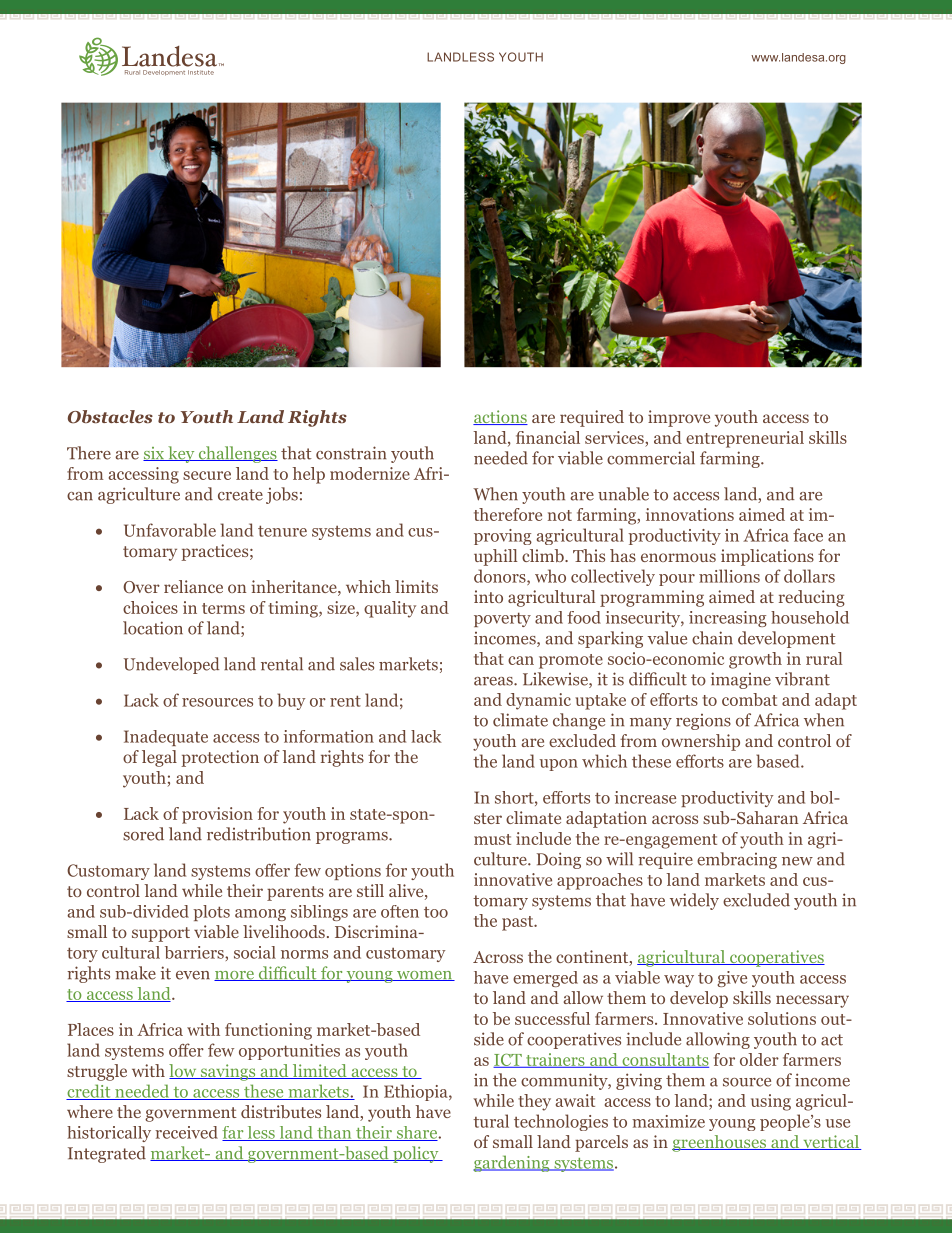 This image has width=952, height=1233. Describe the element at coordinates (488, 596) in the image. I see `into` at that location.
